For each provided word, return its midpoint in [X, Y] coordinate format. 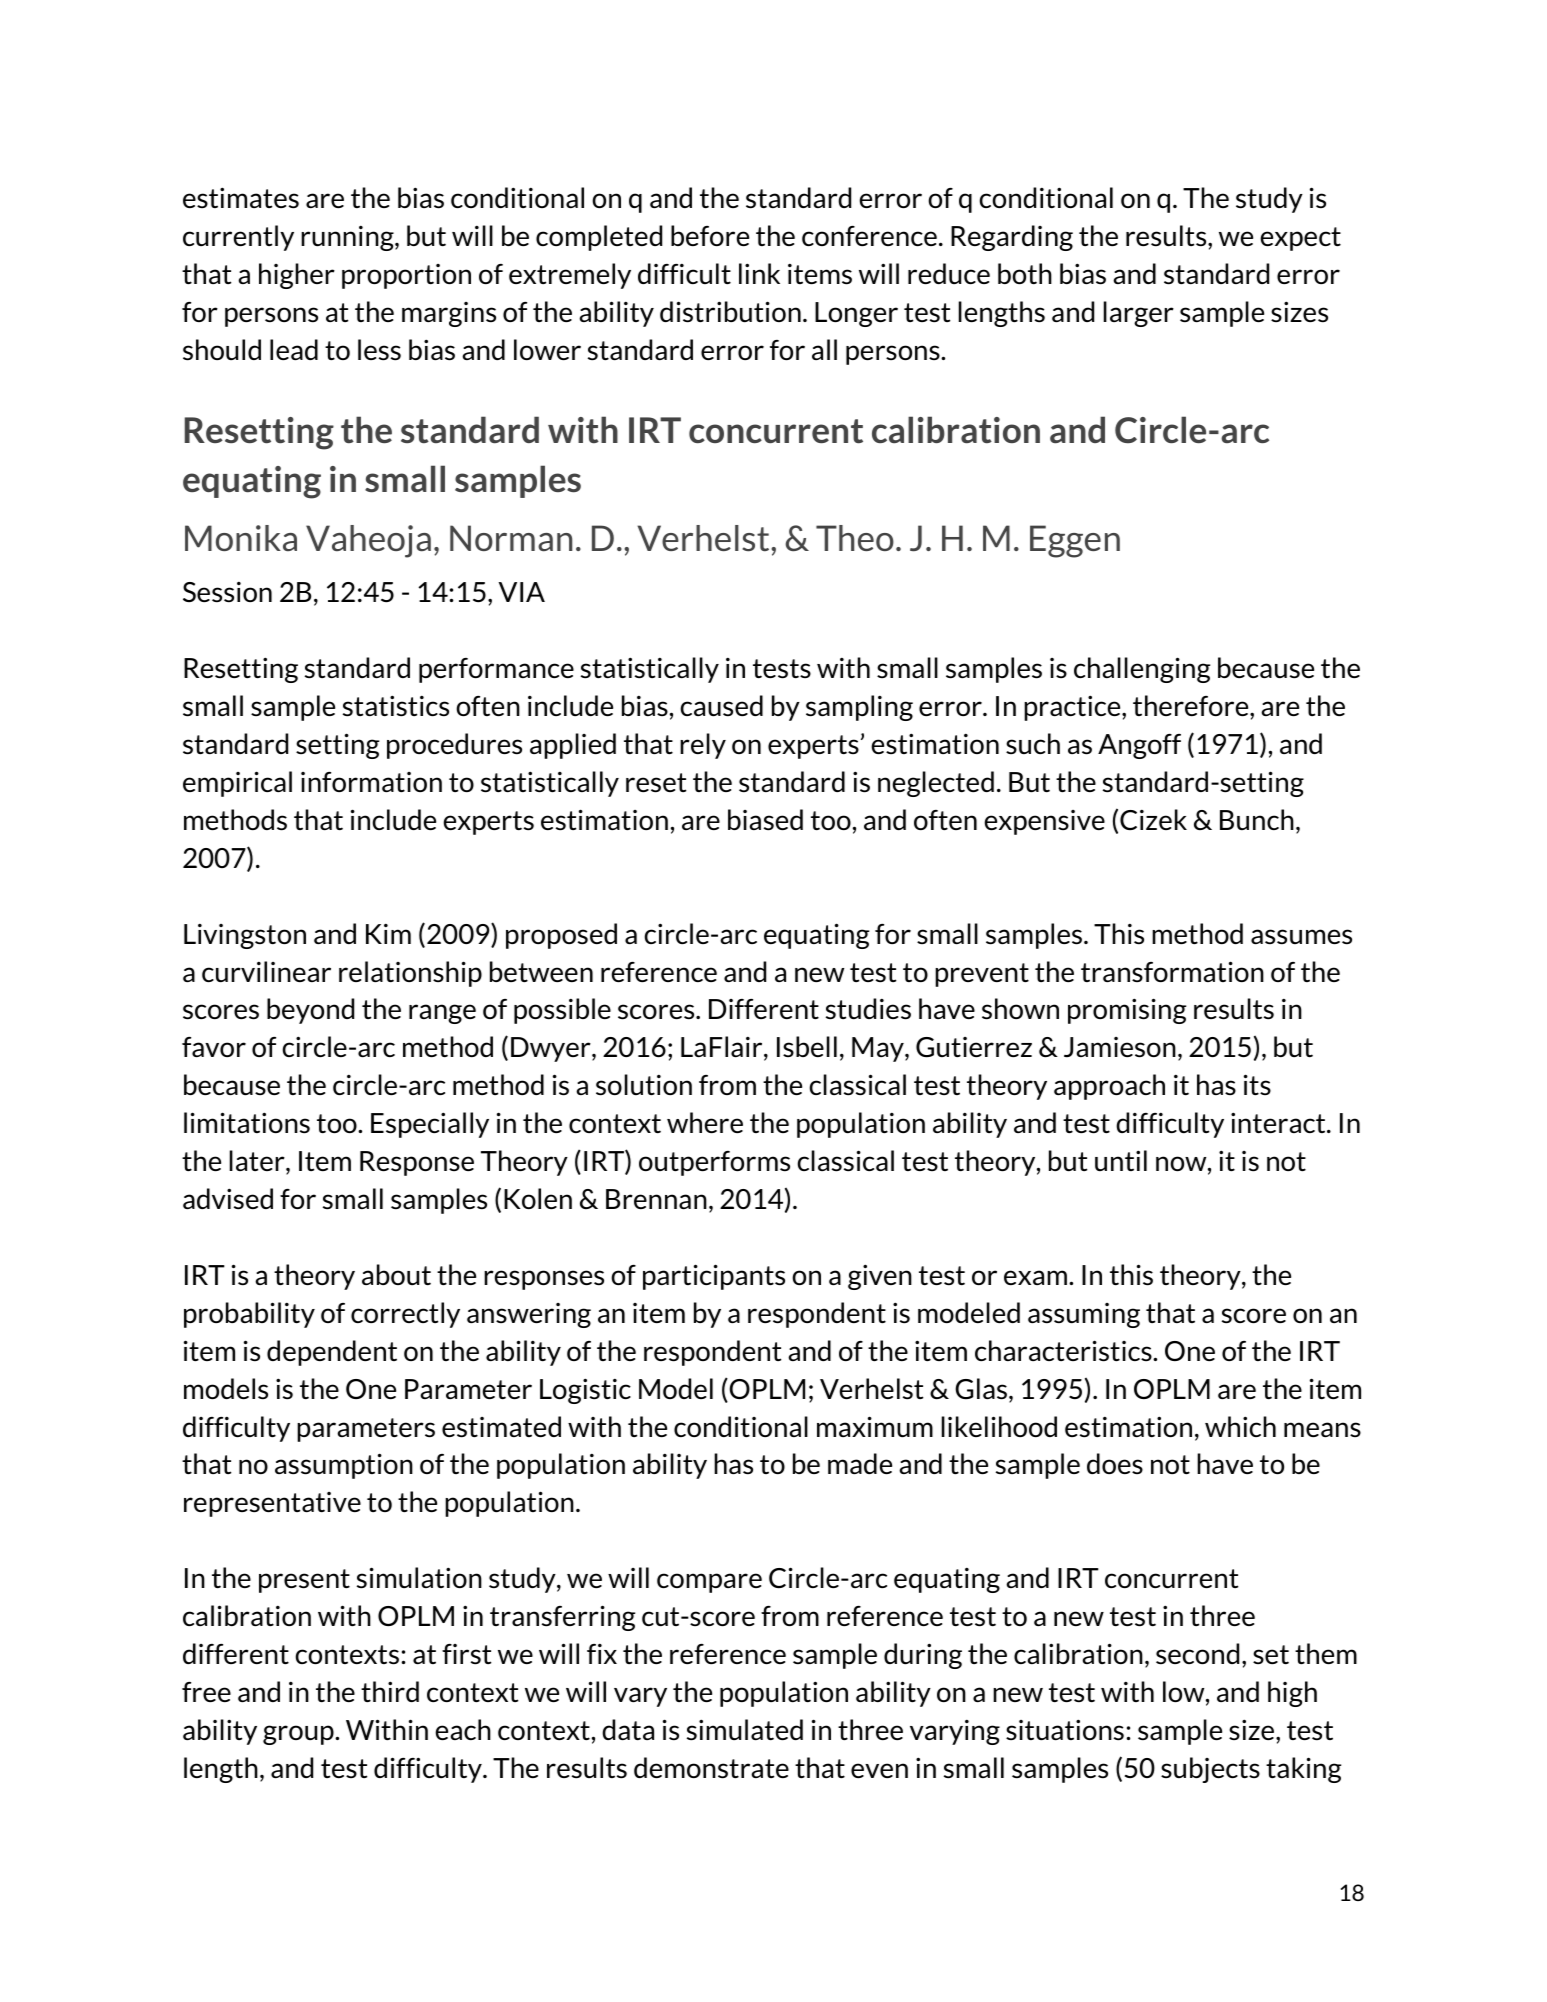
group [299, 1735]
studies [868, 1009]
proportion [406, 276]
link [759, 273]
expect [1300, 239]
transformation [1172, 971]
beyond [310, 1011]
